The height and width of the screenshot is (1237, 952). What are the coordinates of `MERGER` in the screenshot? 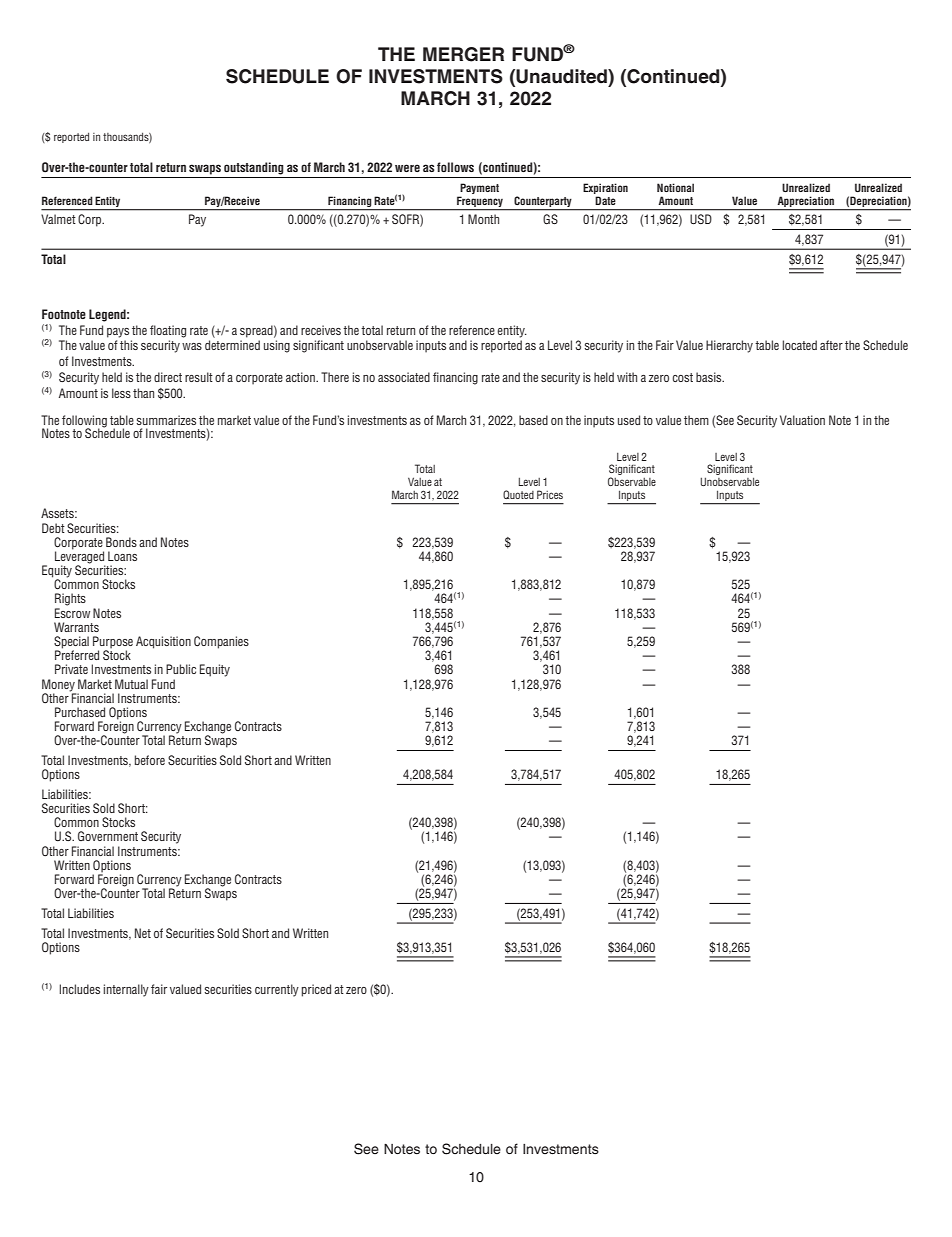 It's located at (463, 54).
